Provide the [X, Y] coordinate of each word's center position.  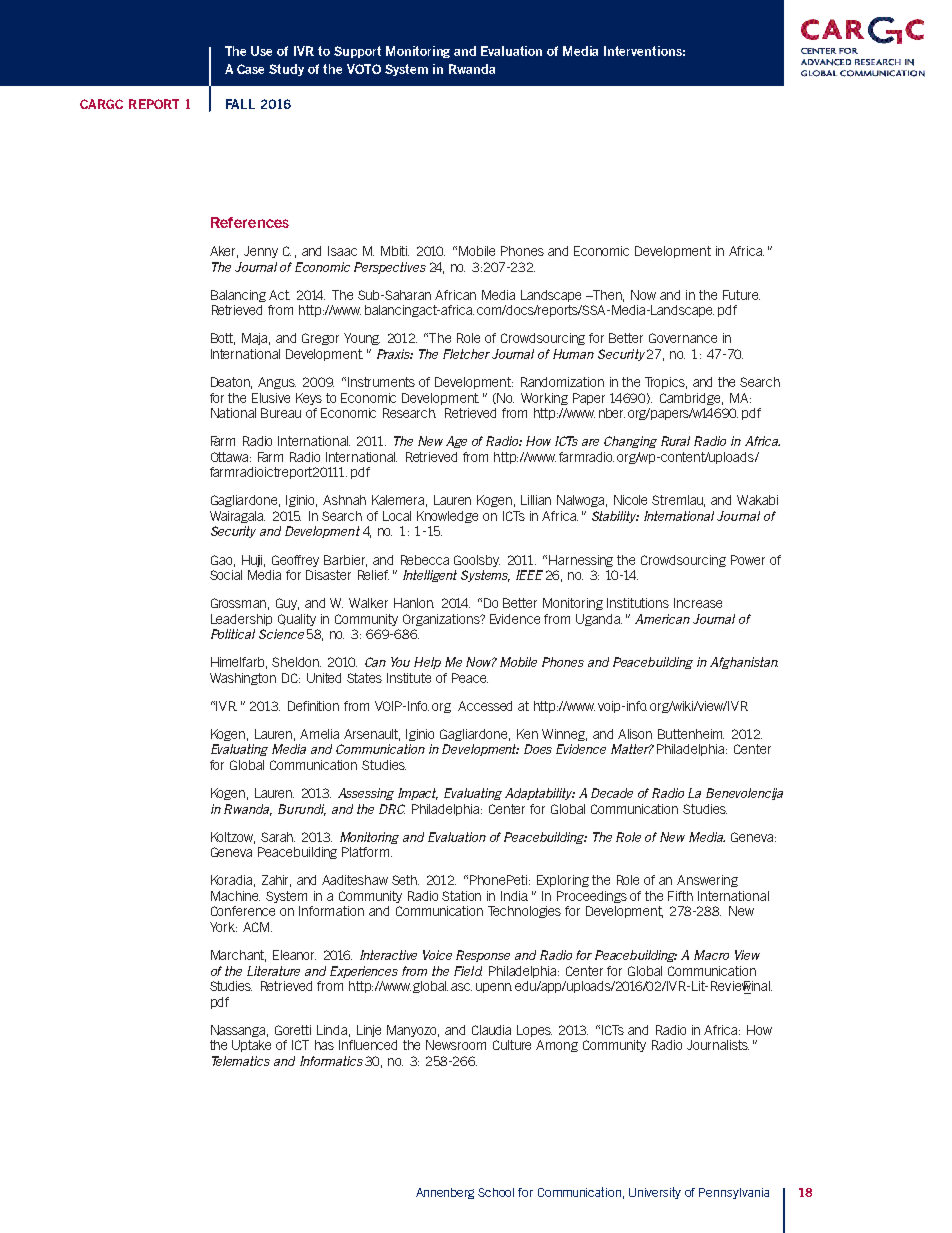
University [655, 1193]
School [496, 1192]
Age [456, 442]
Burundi [302, 810]
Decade [612, 793]
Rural [675, 441]
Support [357, 52]
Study [286, 70]
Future [741, 295]
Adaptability [540, 794]
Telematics [241, 1061]
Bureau [281, 413]
